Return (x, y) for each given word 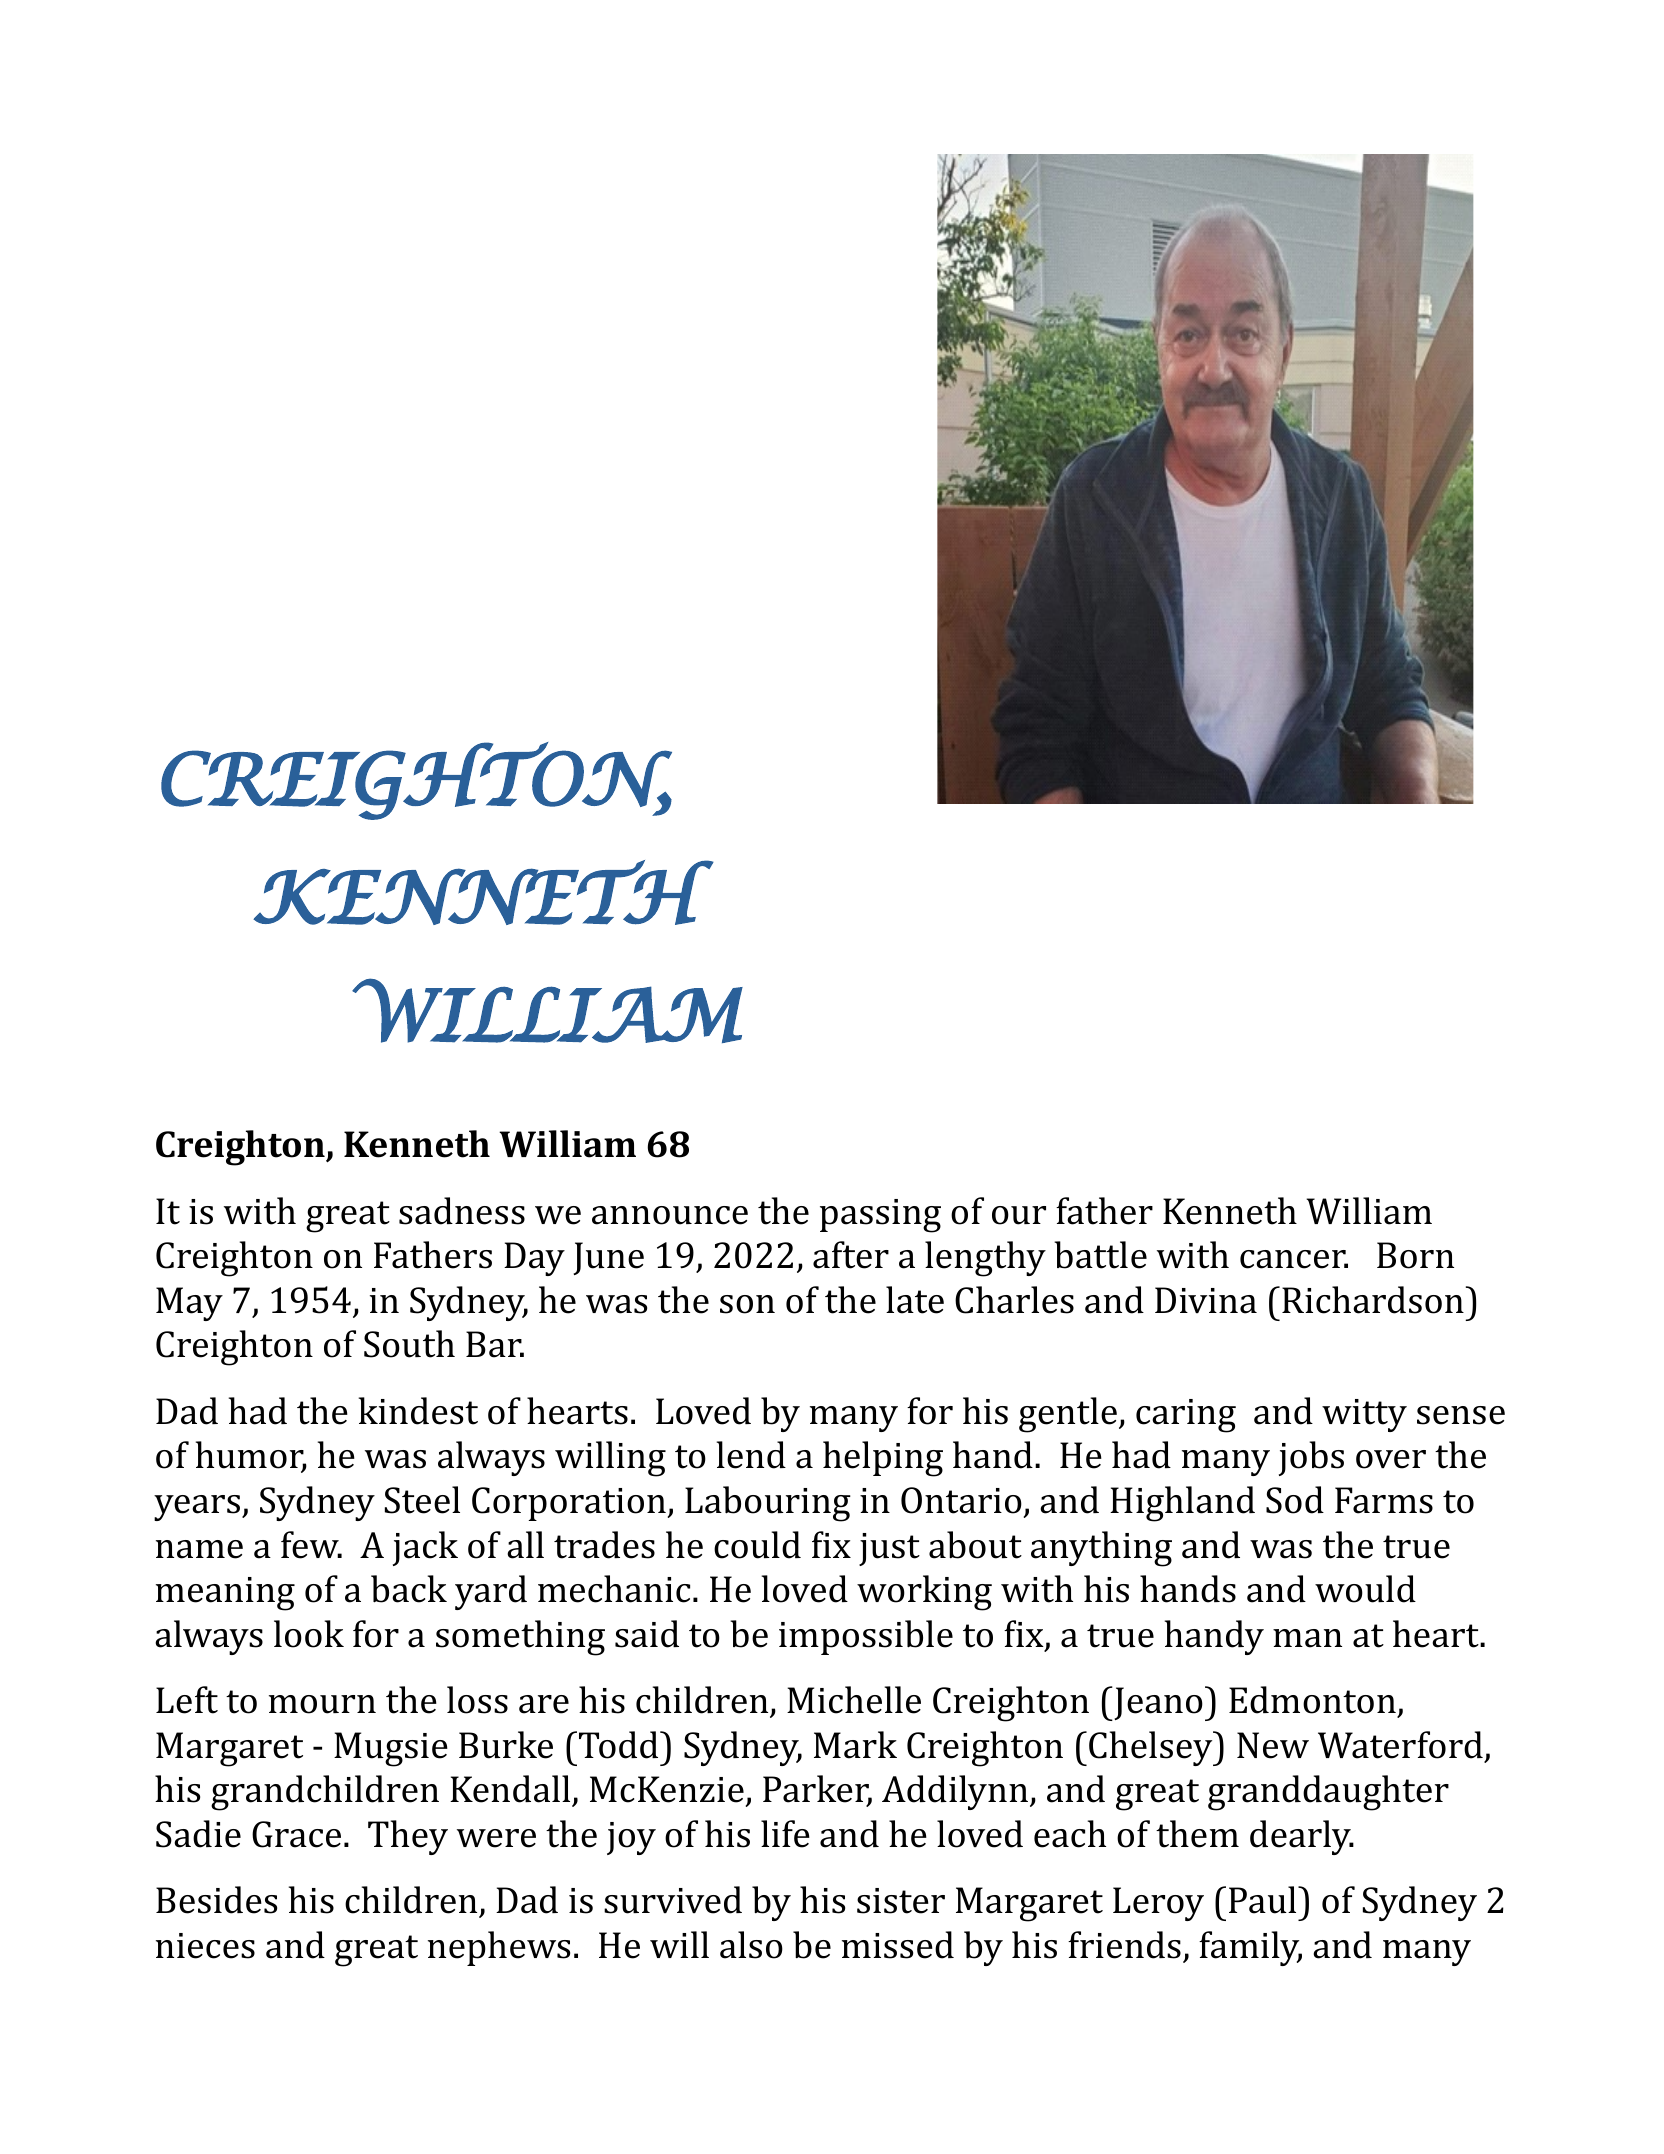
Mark (855, 1745)
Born (1415, 1255)
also (751, 1945)
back (409, 1589)
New (1273, 1745)
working (924, 1593)
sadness (462, 1211)
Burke (506, 1745)
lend (751, 1455)
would (1365, 1589)
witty (1364, 1415)
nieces (205, 1946)
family (1250, 1948)
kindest (418, 1411)
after (851, 1255)
